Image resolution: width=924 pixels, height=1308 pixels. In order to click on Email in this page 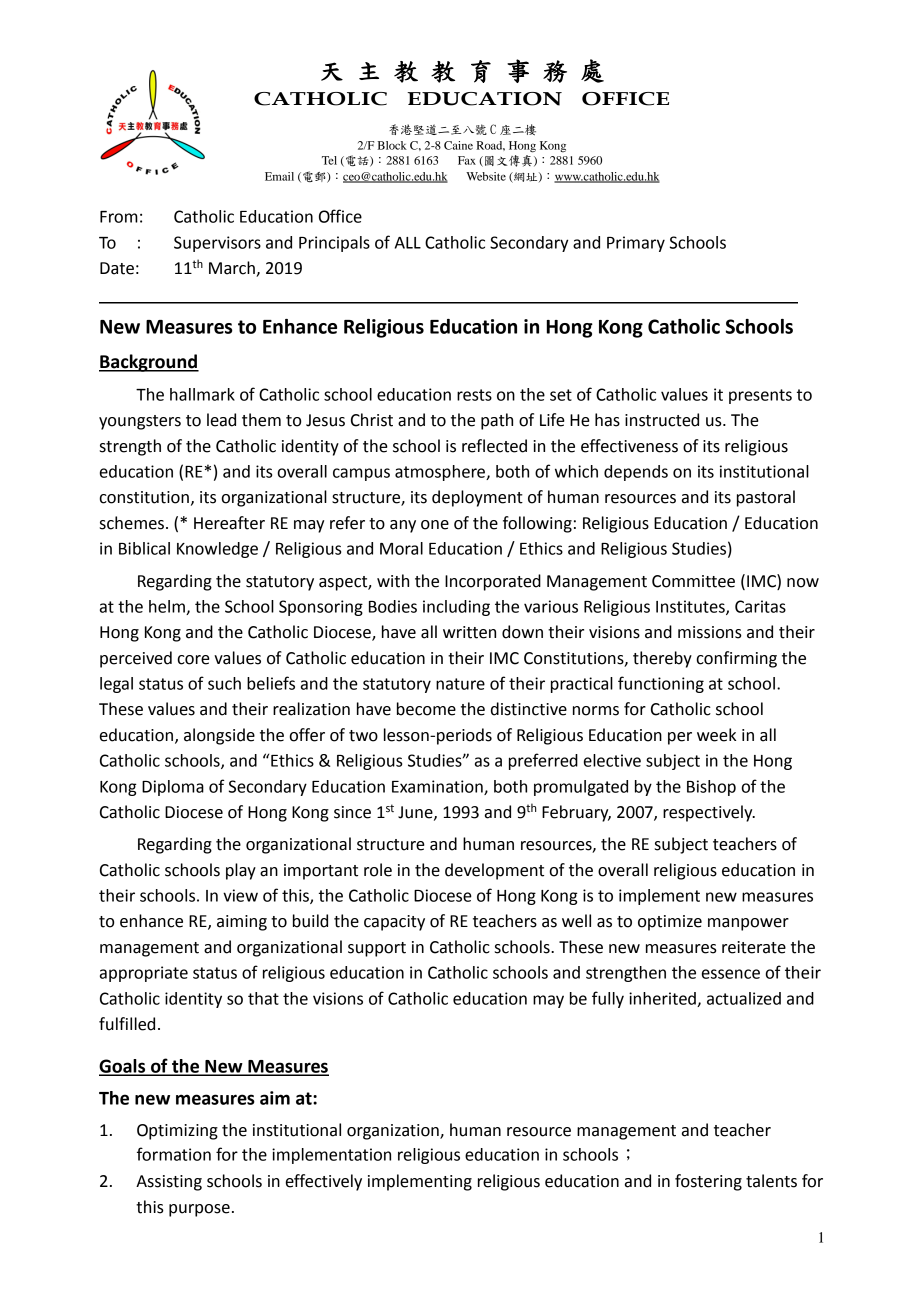, I will do `click(279, 176)`.
